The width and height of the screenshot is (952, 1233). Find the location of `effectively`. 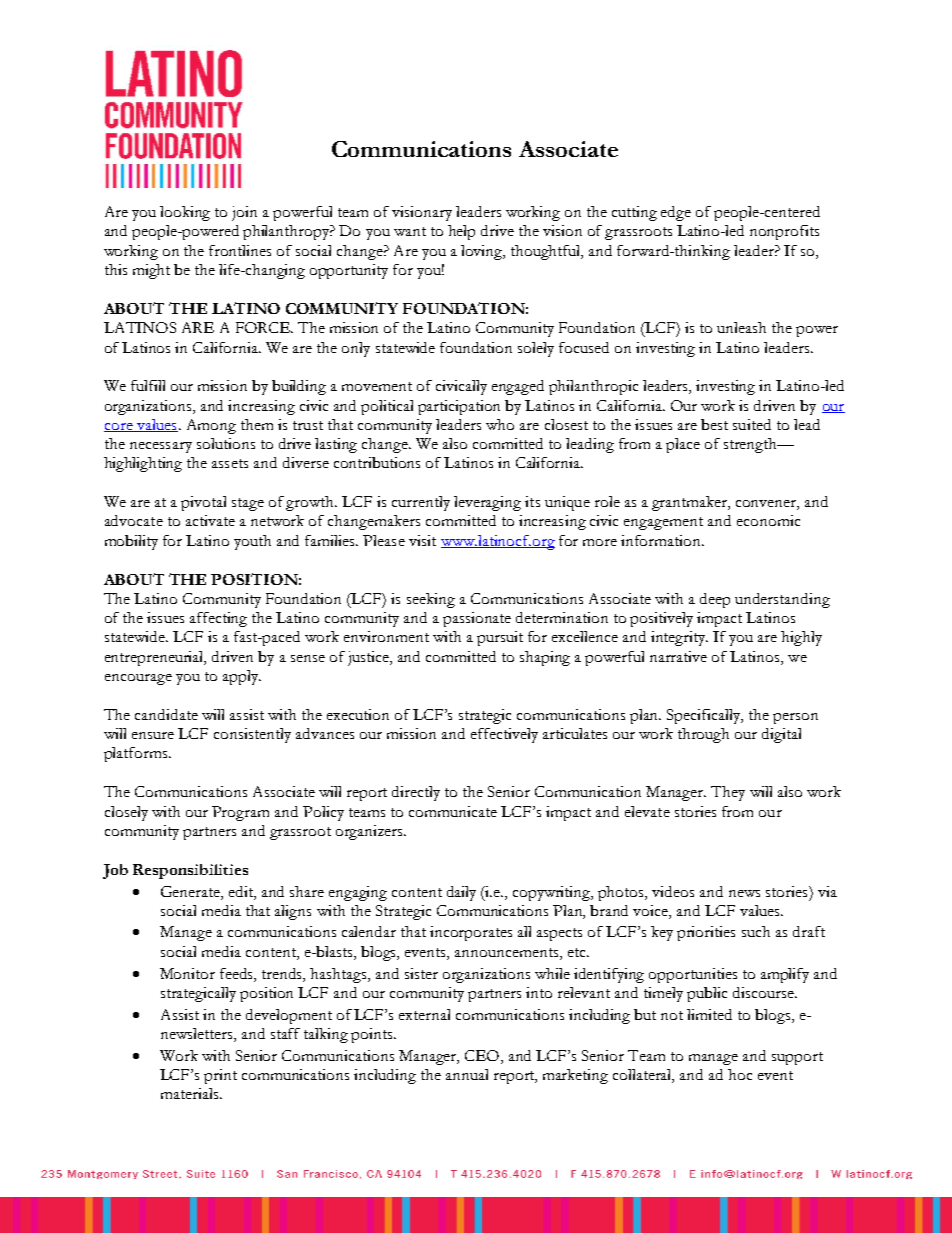

effectively is located at coordinates (504, 735).
